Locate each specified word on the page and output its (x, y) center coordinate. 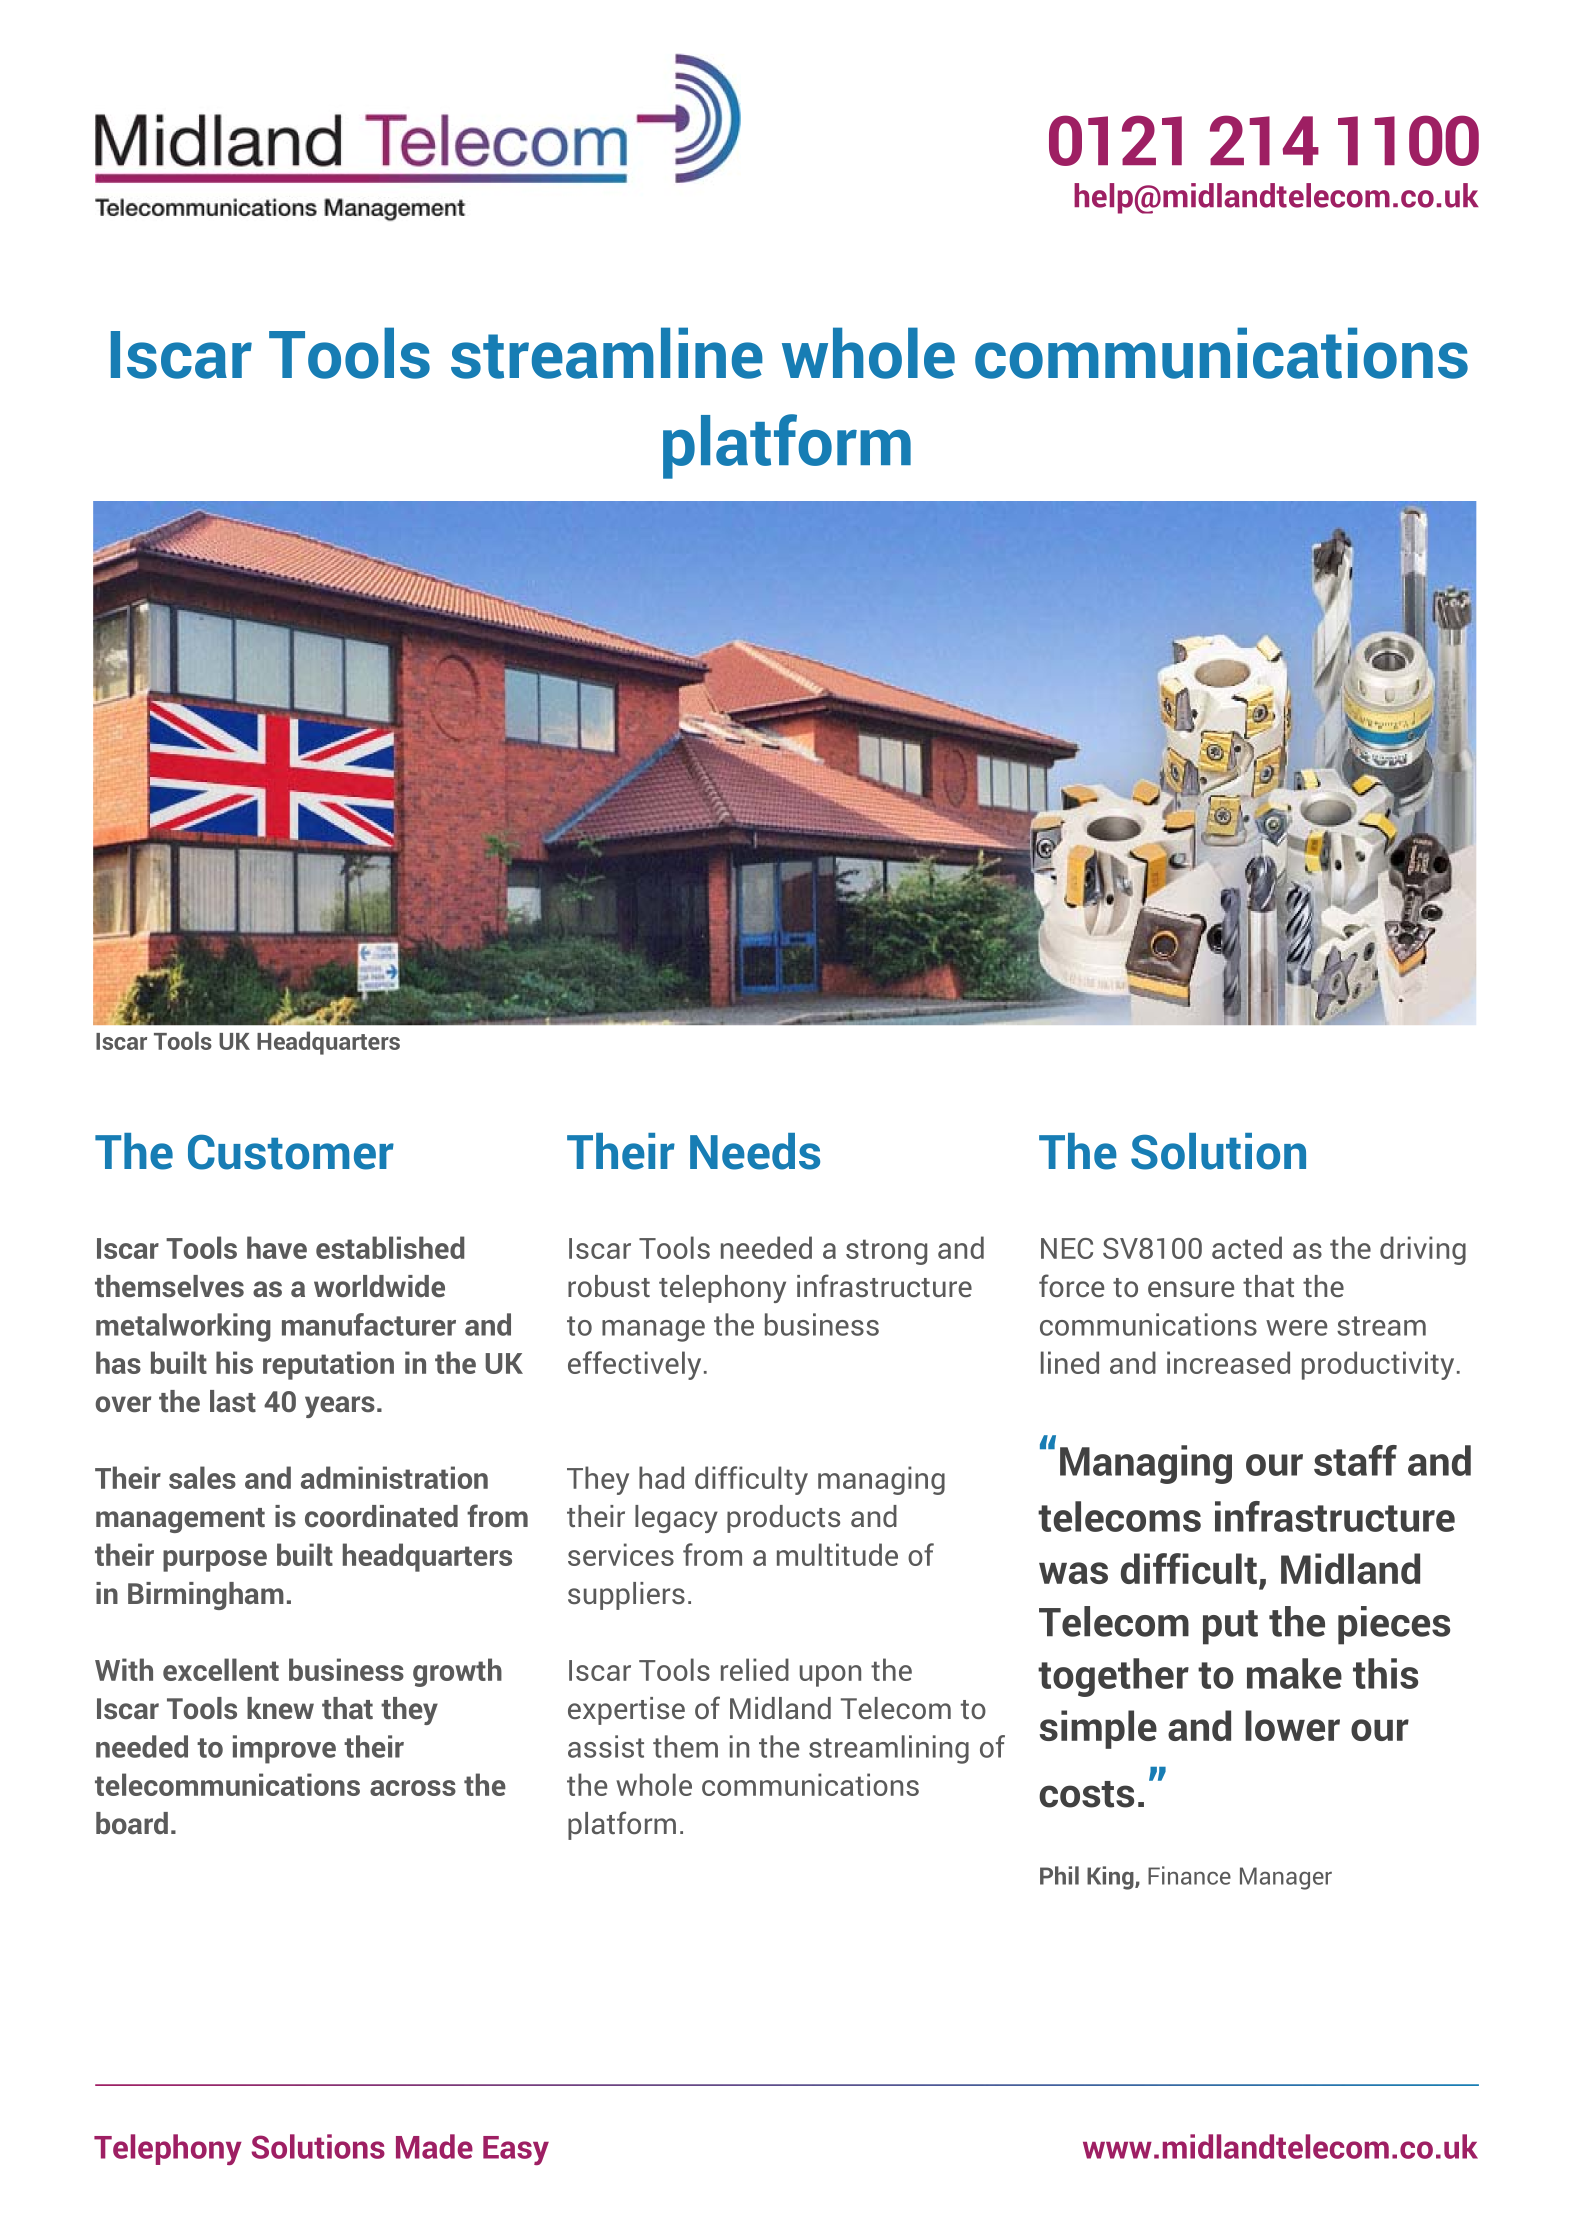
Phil (1059, 1875)
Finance (1189, 1875)
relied (755, 1669)
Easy (516, 2150)
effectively (634, 1365)
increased (1228, 1362)
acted (1247, 1247)
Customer (291, 1152)
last (233, 1401)
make (1294, 1673)
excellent (221, 1669)
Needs (755, 1151)
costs (1086, 1794)
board (132, 1823)
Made (434, 2146)
